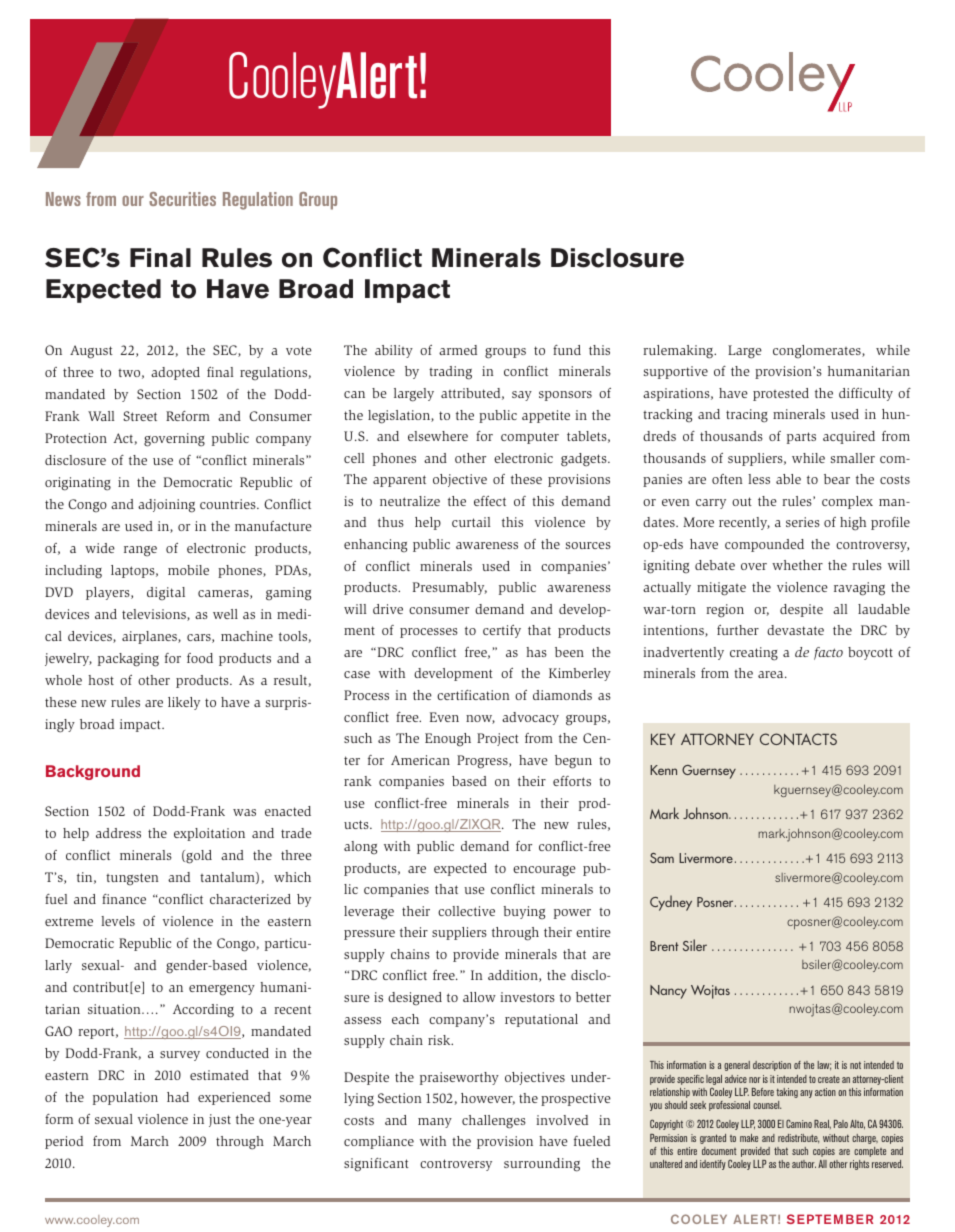 The width and height of the screenshot is (955, 1232). Describe the element at coordinates (473, 695) in the screenshot. I see `certification` at that location.
